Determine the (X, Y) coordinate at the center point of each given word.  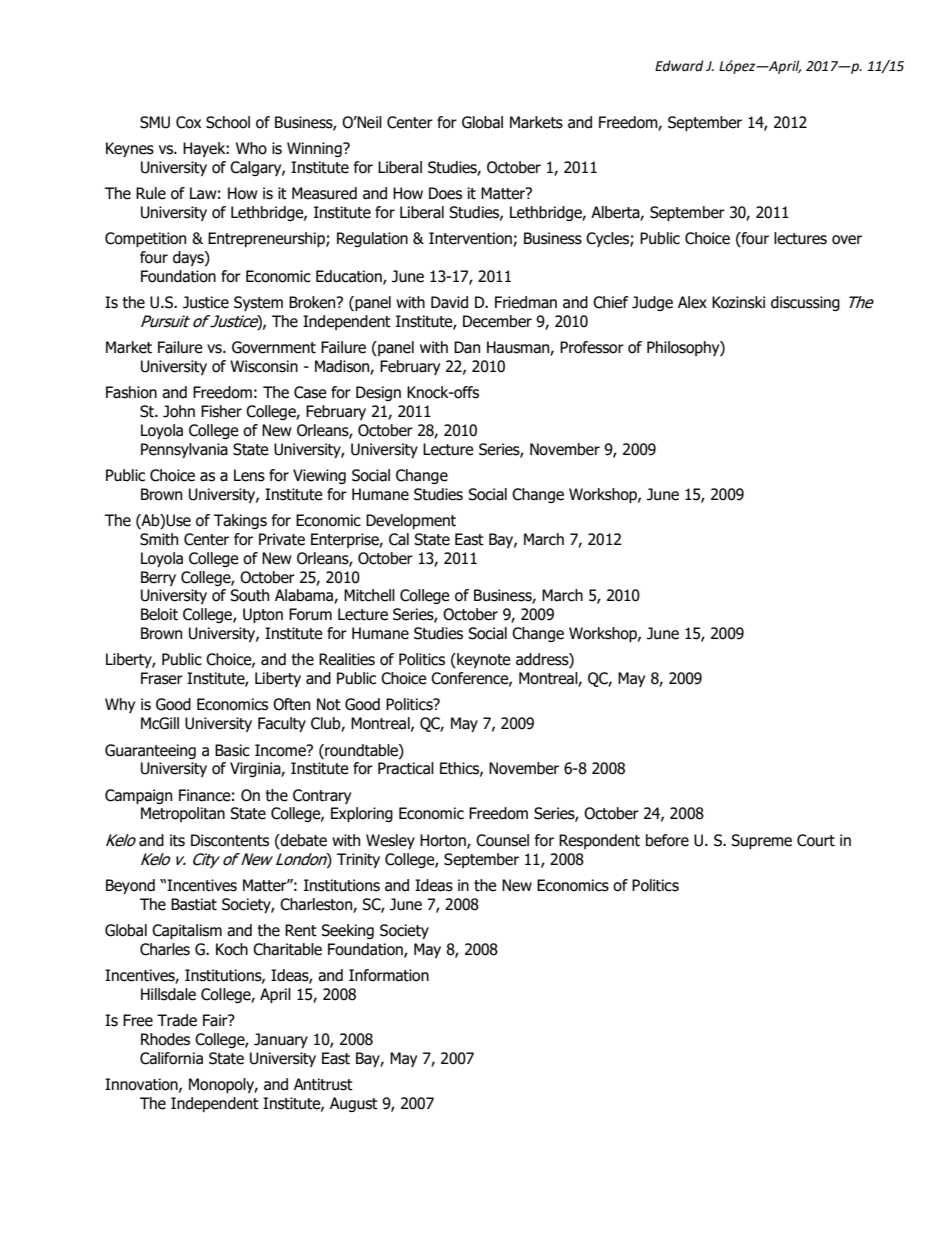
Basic (232, 750)
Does (445, 193)
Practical (406, 768)
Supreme (761, 841)
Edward (679, 66)
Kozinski (738, 302)
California (171, 1058)
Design (378, 393)
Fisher (221, 411)
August (354, 1104)
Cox (188, 122)
